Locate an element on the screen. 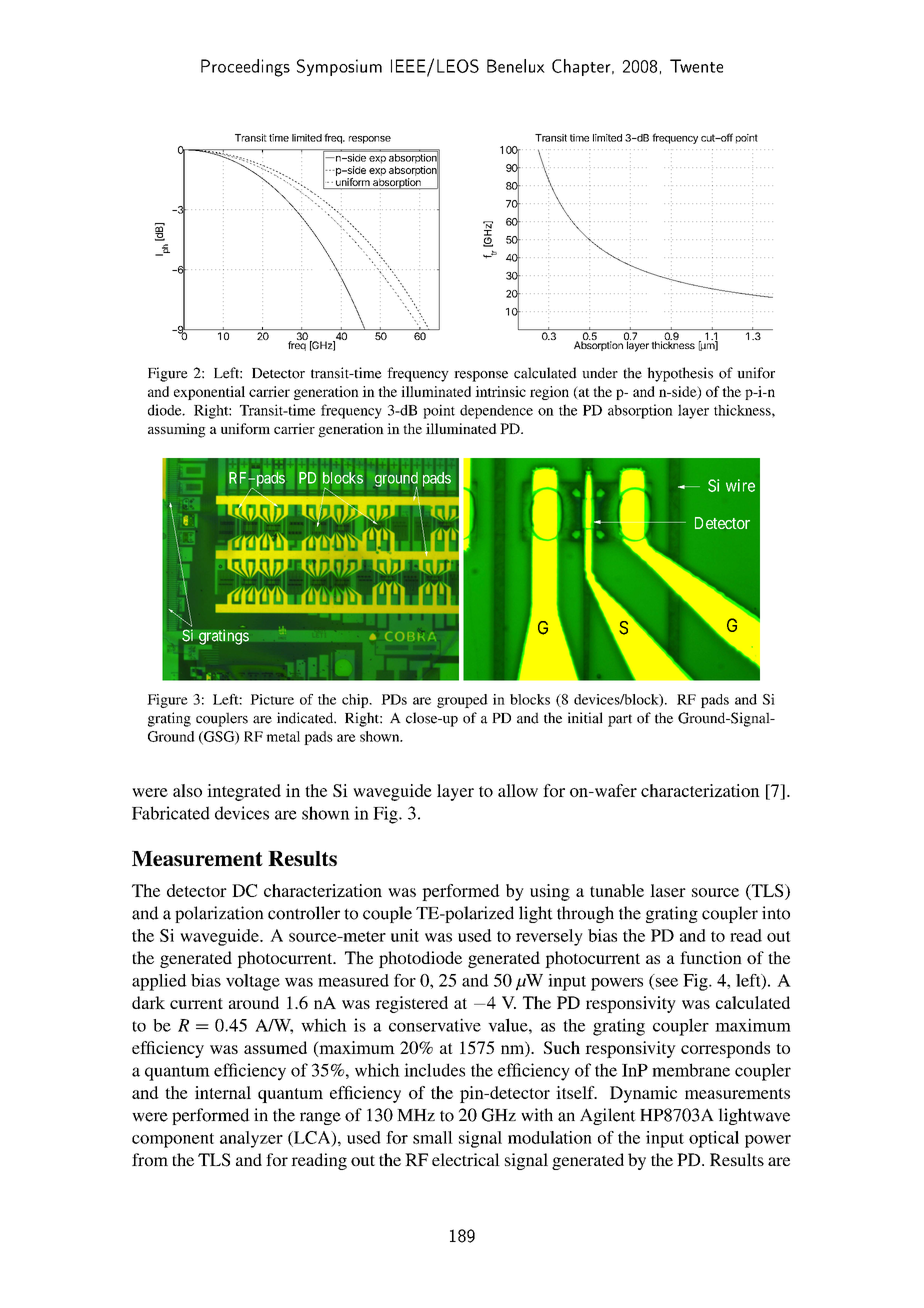 The image size is (924, 1308). analyzer is located at coordinates (251, 1139).
